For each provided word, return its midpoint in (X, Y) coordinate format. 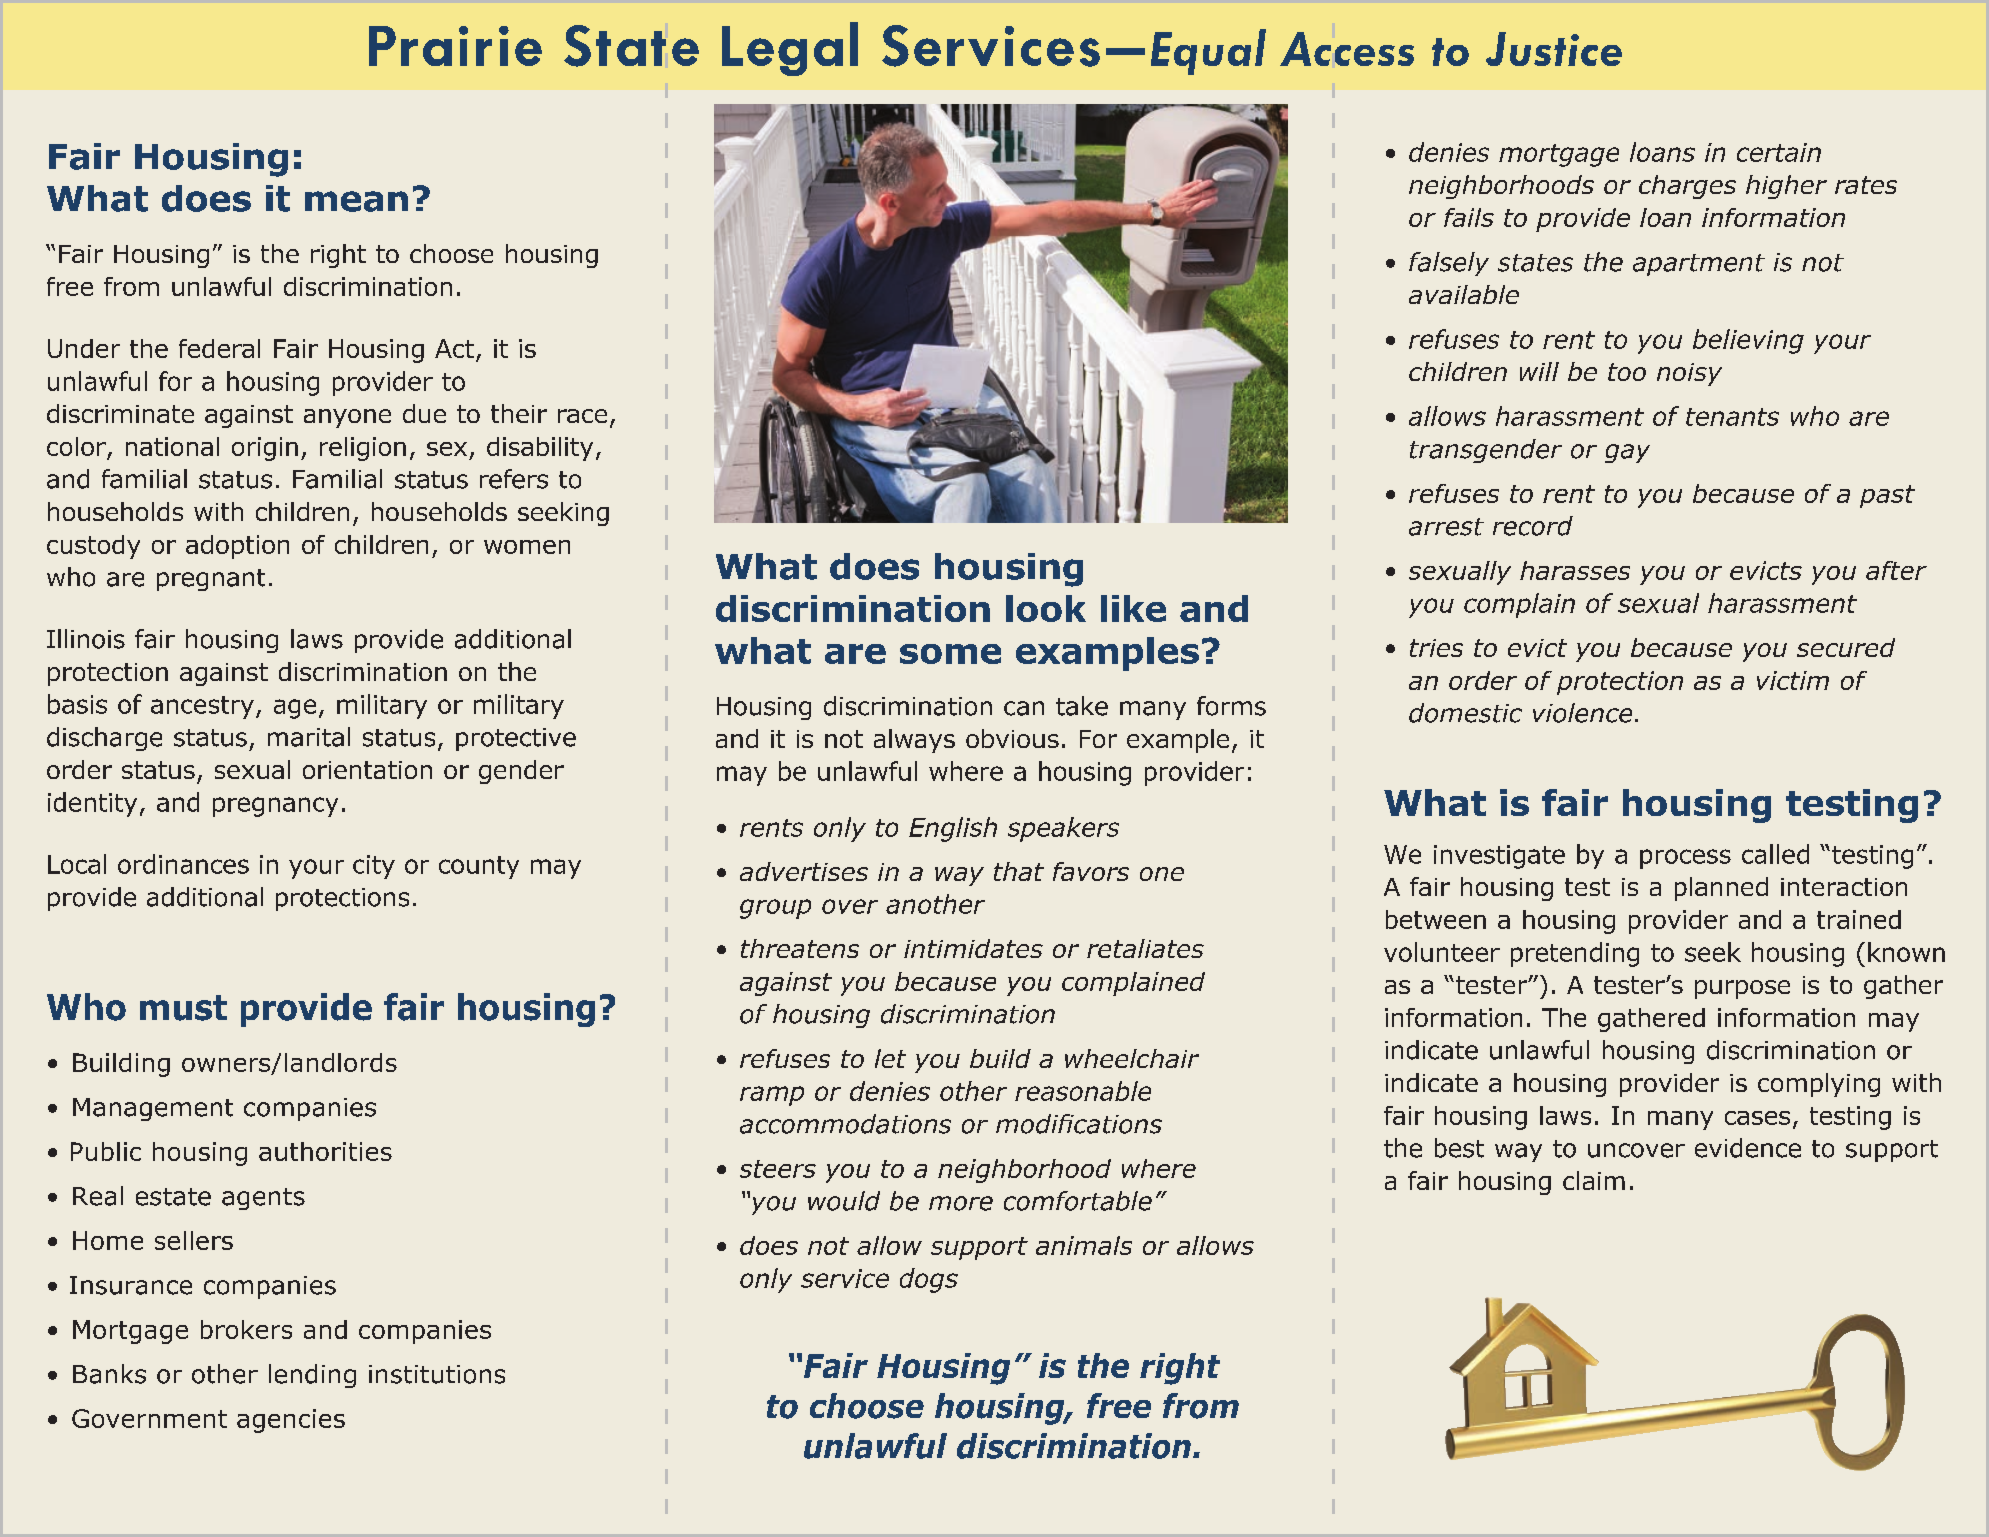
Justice (1554, 49)
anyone (347, 418)
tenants (1732, 417)
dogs (929, 1280)
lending (312, 1376)
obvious (1012, 738)
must (183, 1008)
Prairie (455, 46)
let (890, 1058)
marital (309, 737)
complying (1819, 1085)
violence (1582, 713)
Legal (790, 49)
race (582, 416)
